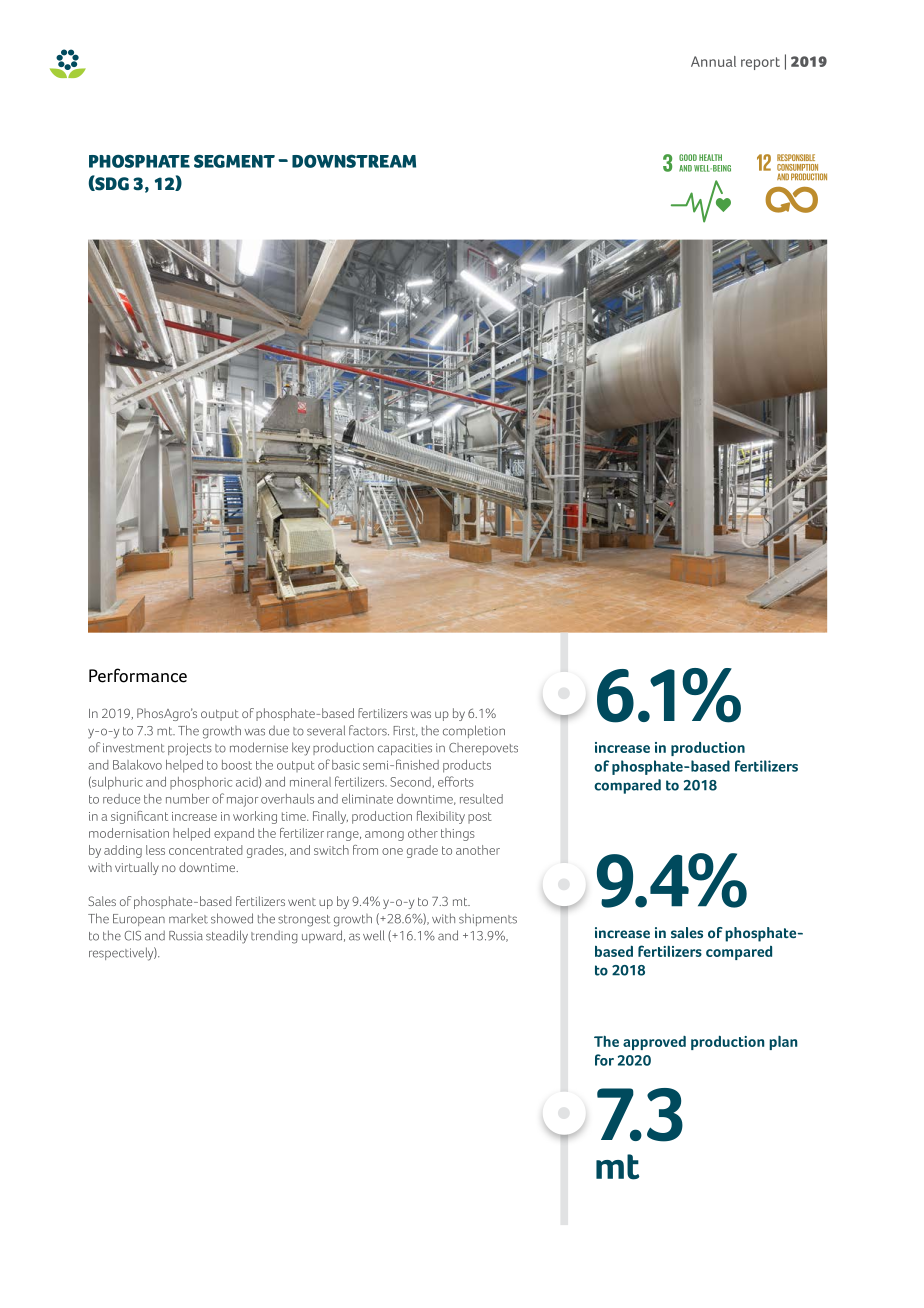 The image size is (924, 1308). Describe the element at coordinates (186, 936) in the screenshot. I see `Russia` at that location.
